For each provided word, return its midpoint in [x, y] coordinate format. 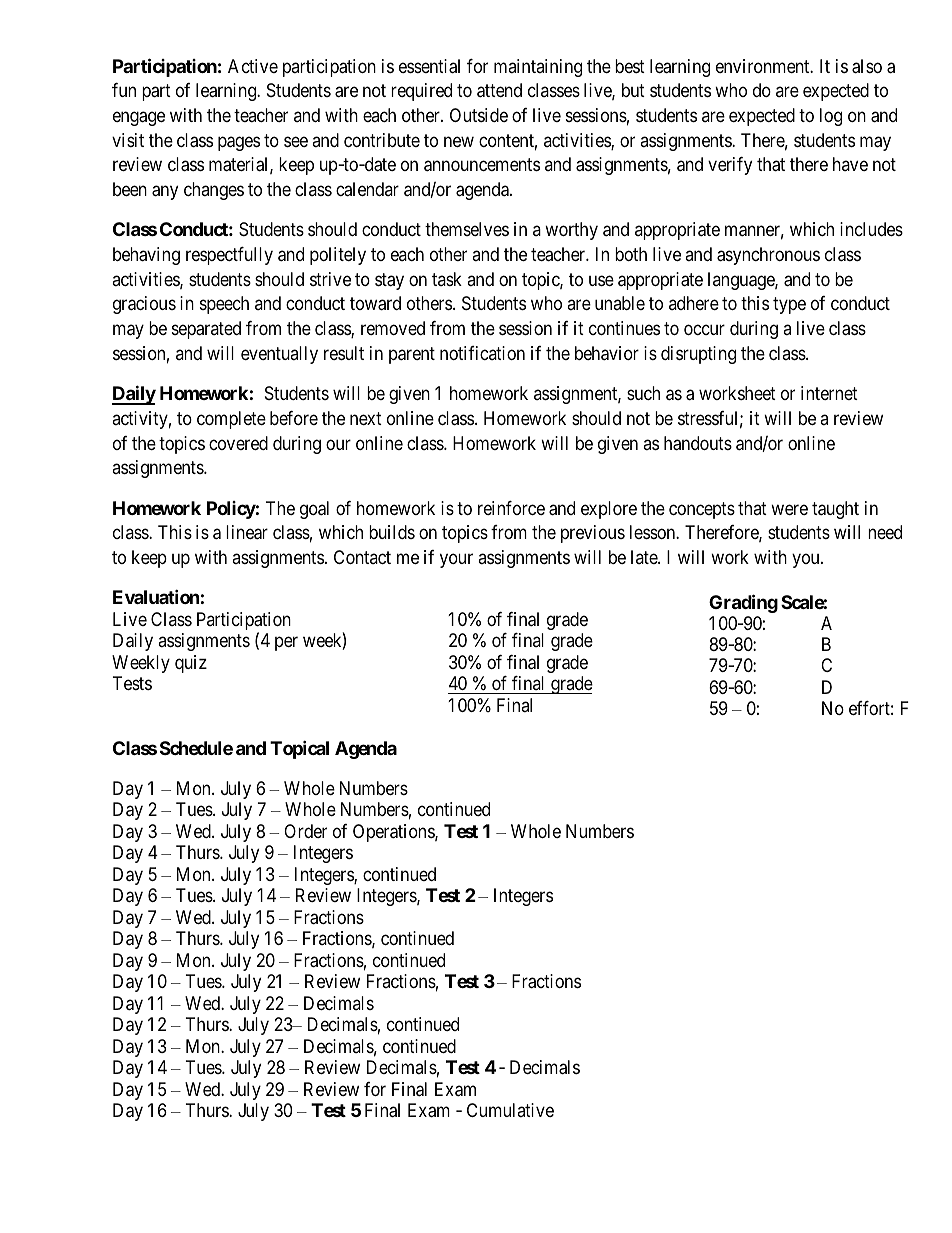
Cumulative [510, 1110]
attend [499, 90]
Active [253, 66]
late [645, 557]
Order [305, 831]
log [831, 117]
